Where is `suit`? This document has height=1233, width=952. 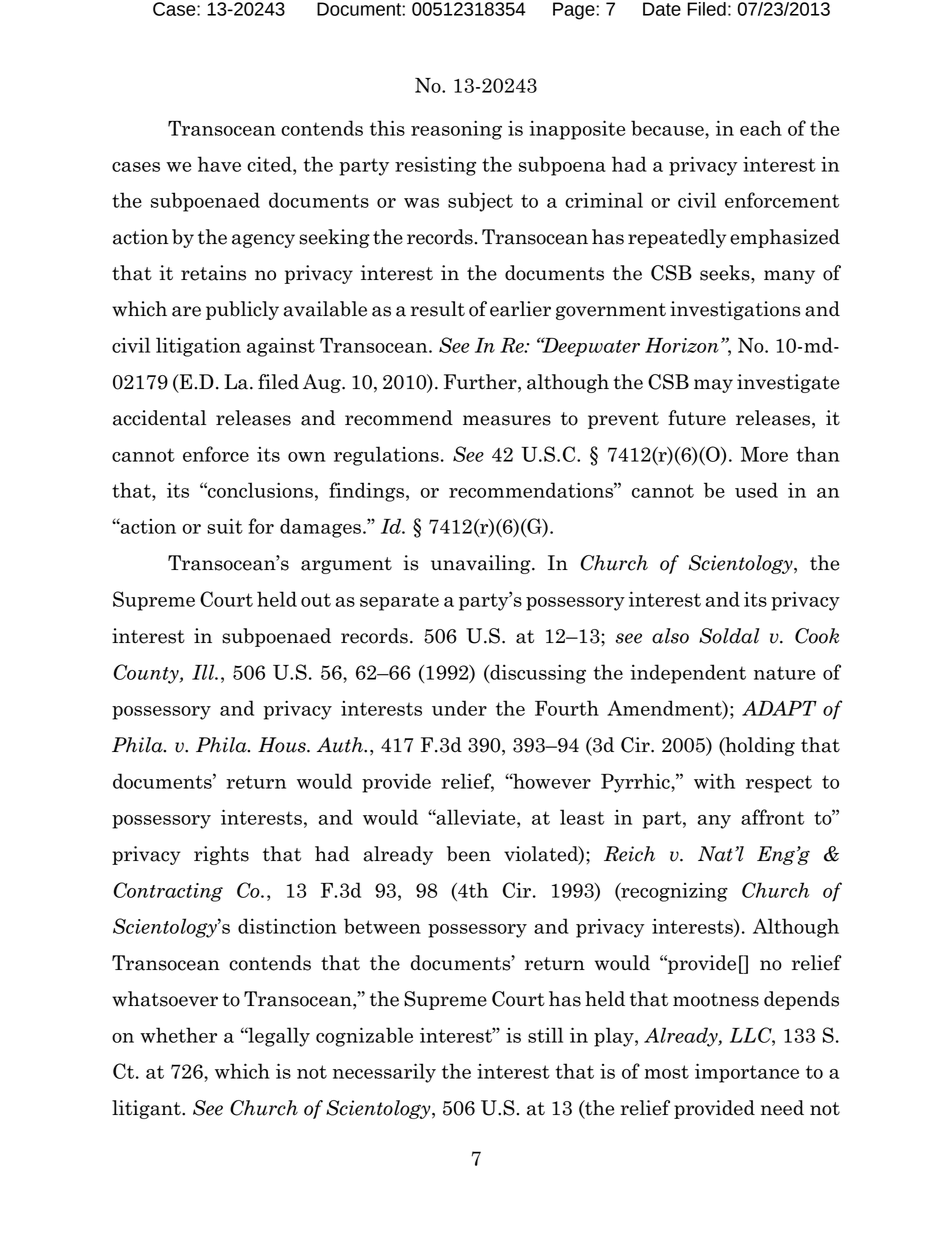 suit is located at coordinates (225, 526).
